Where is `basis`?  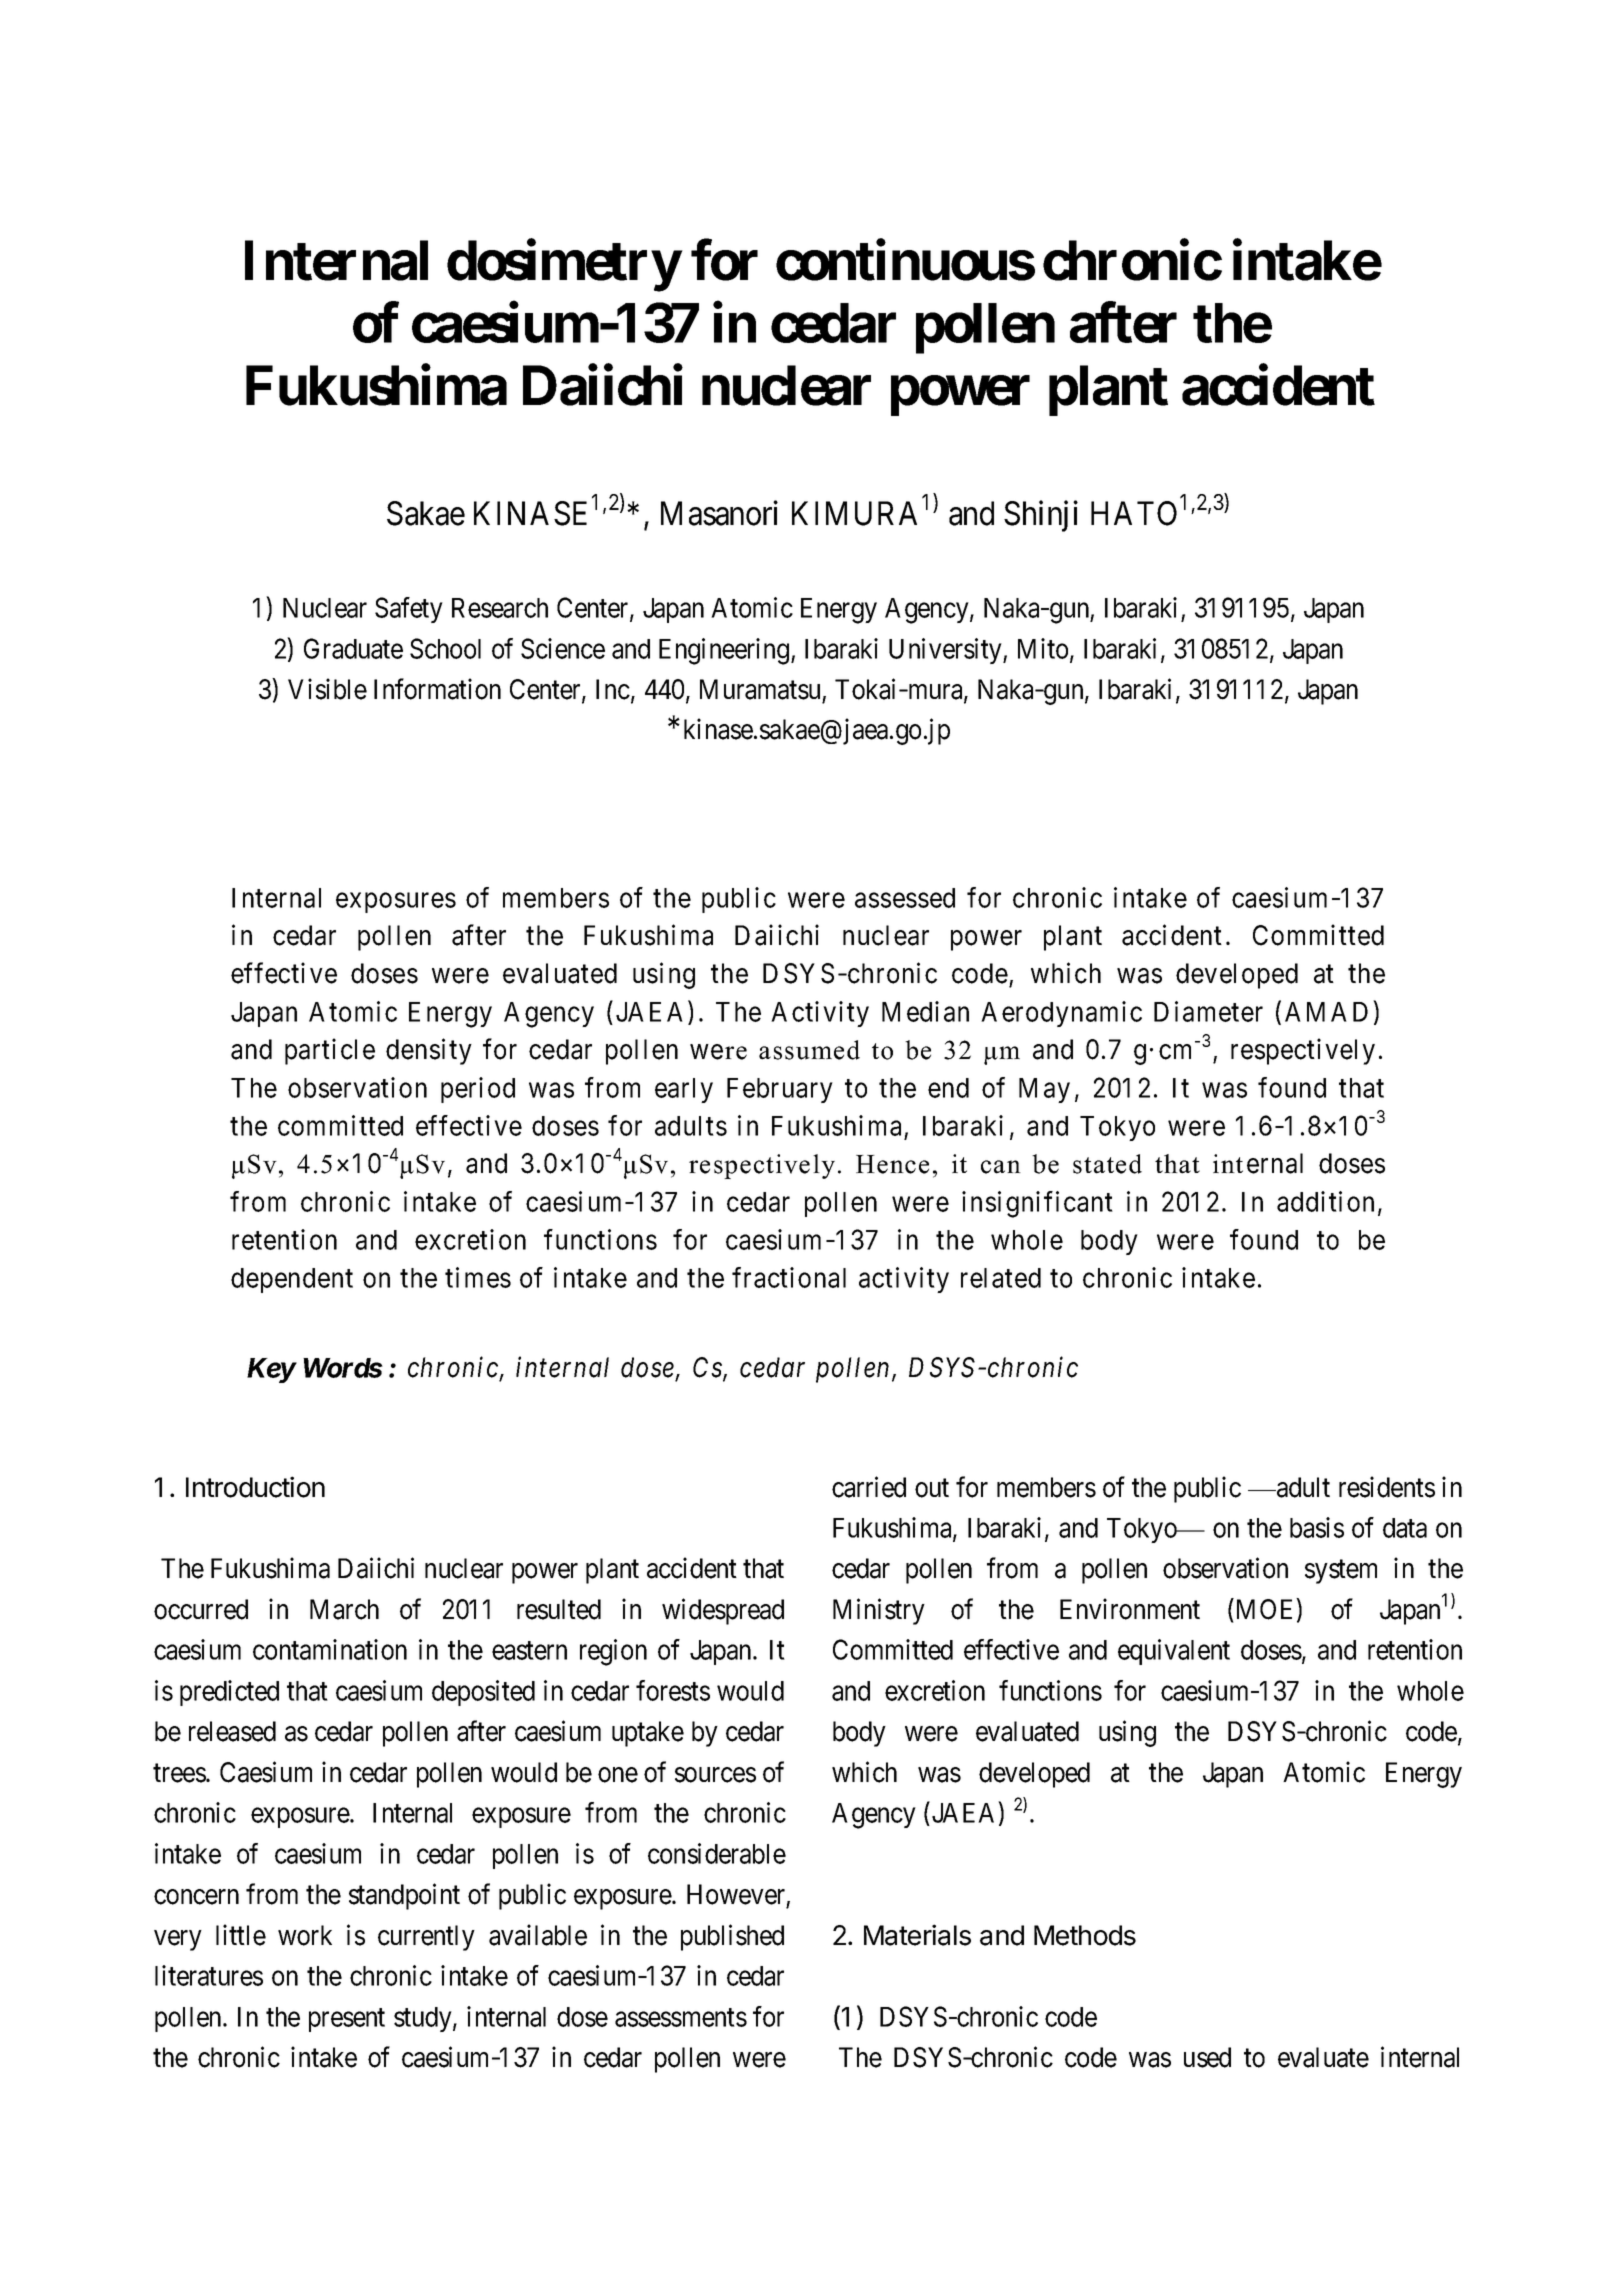 basis is located at coordinates (1317, 1527).
